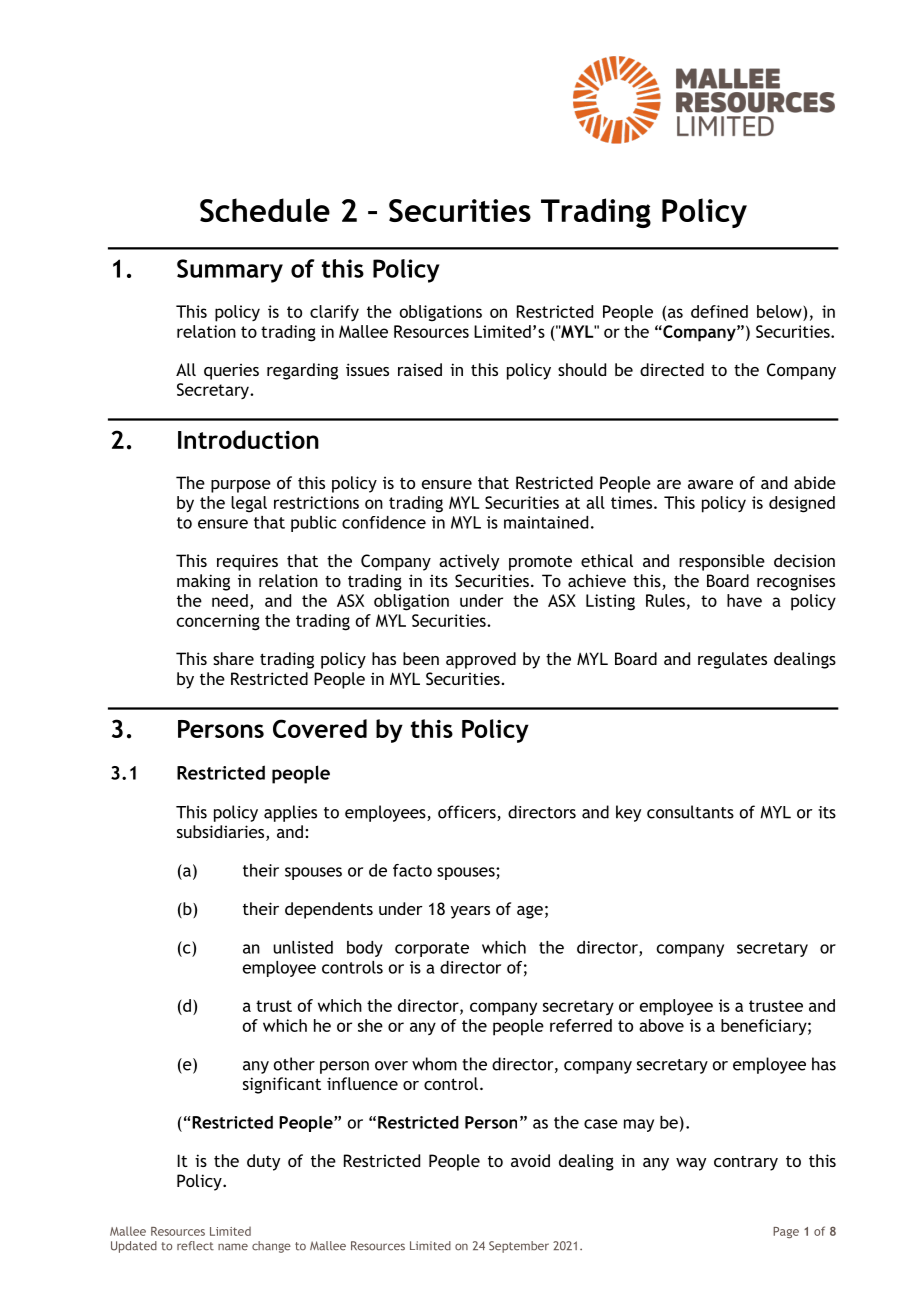 The height and width of the screenshot is (1308, 924). Describe the element at coordinates (786, 1232) in the screenshot. I see `Page` at that location.
